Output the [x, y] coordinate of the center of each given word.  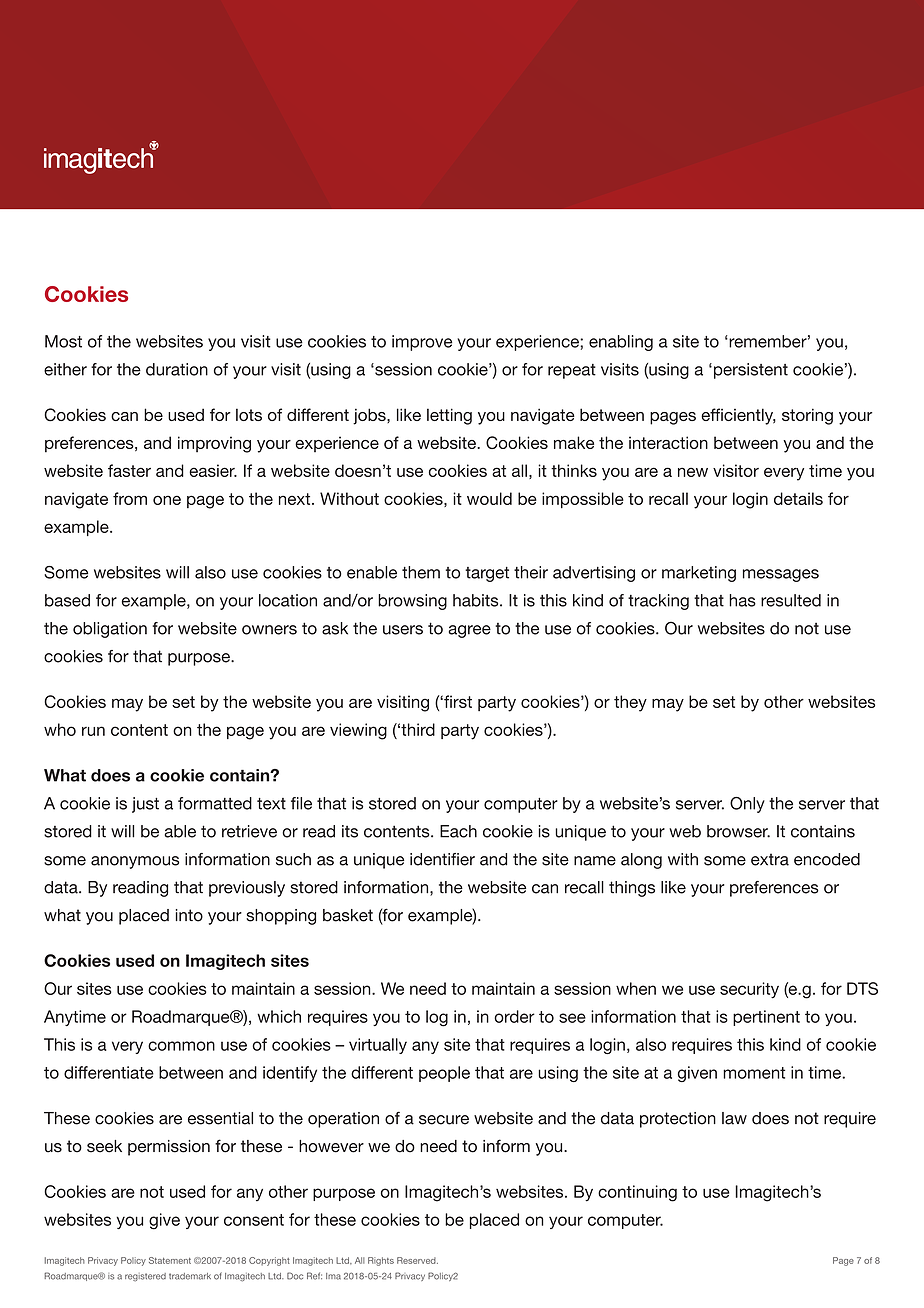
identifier [442, 859]
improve [422, 343]
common [181, 1046]
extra [770, 859]
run [93, 731]
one [167, 500]
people [444, 1074]
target [487, 574]
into [189, 915]
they [630, 703]
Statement [170, 1260]
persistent [749, 371]
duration [177, 369]
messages [781, 575]
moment [754, 1073]
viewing [358, 731]
